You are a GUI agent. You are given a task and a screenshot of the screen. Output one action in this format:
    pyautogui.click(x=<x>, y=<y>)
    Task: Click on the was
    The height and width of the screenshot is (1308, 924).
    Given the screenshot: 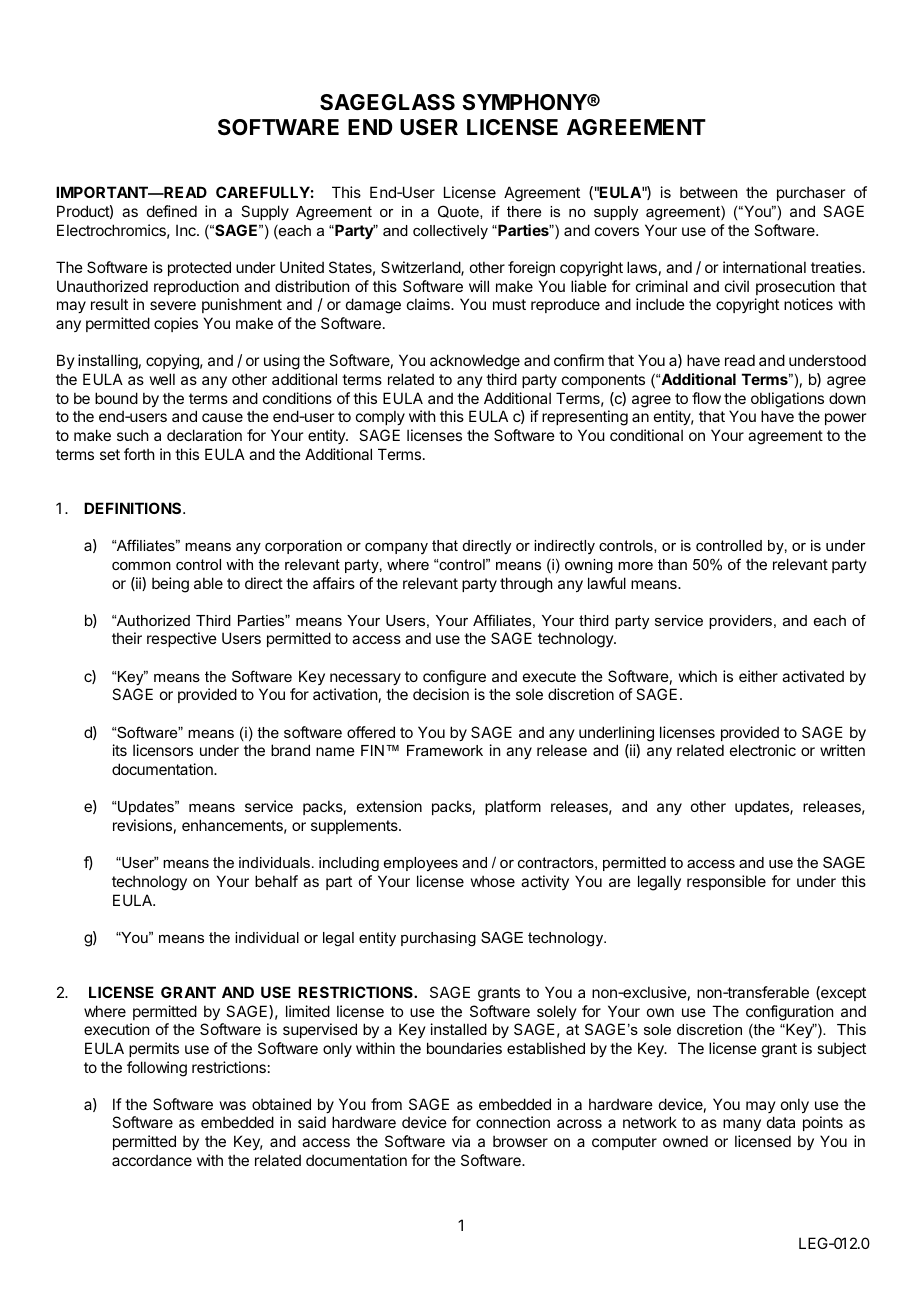 What is the action you would take?
    pyautogui.click(x=233, y=1105)
